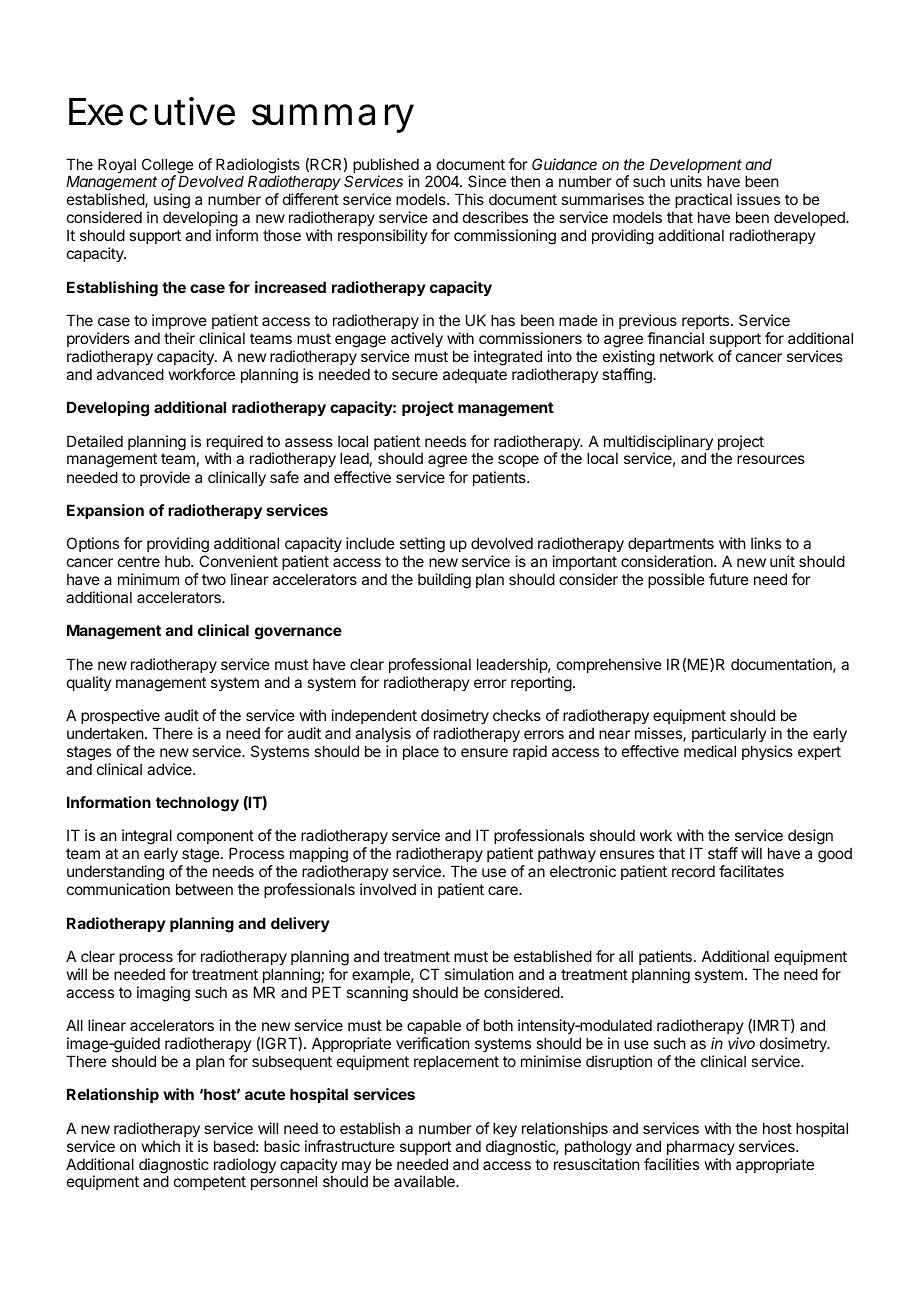 This page has height=1309, width=924. Describe the element at coordinates (758, 199) in the page. I see `issues` at that location.
